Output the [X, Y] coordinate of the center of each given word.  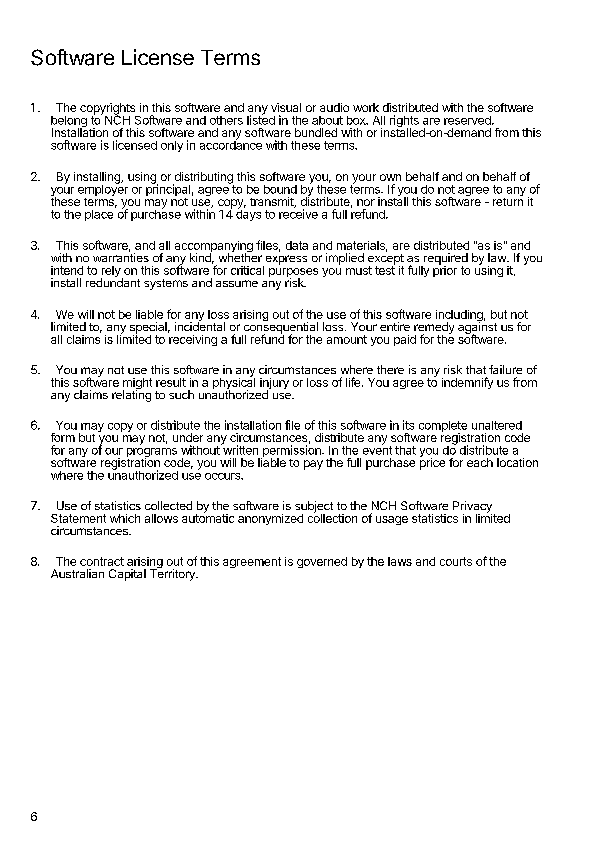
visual [286, 107]
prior [445, 270]
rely [112, 273]
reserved [468, 120]
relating [131, 395]
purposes [293, 274]
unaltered [497, 425]
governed [322, 562]
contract [102, 561]
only [172, 146]
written [239, 449]
